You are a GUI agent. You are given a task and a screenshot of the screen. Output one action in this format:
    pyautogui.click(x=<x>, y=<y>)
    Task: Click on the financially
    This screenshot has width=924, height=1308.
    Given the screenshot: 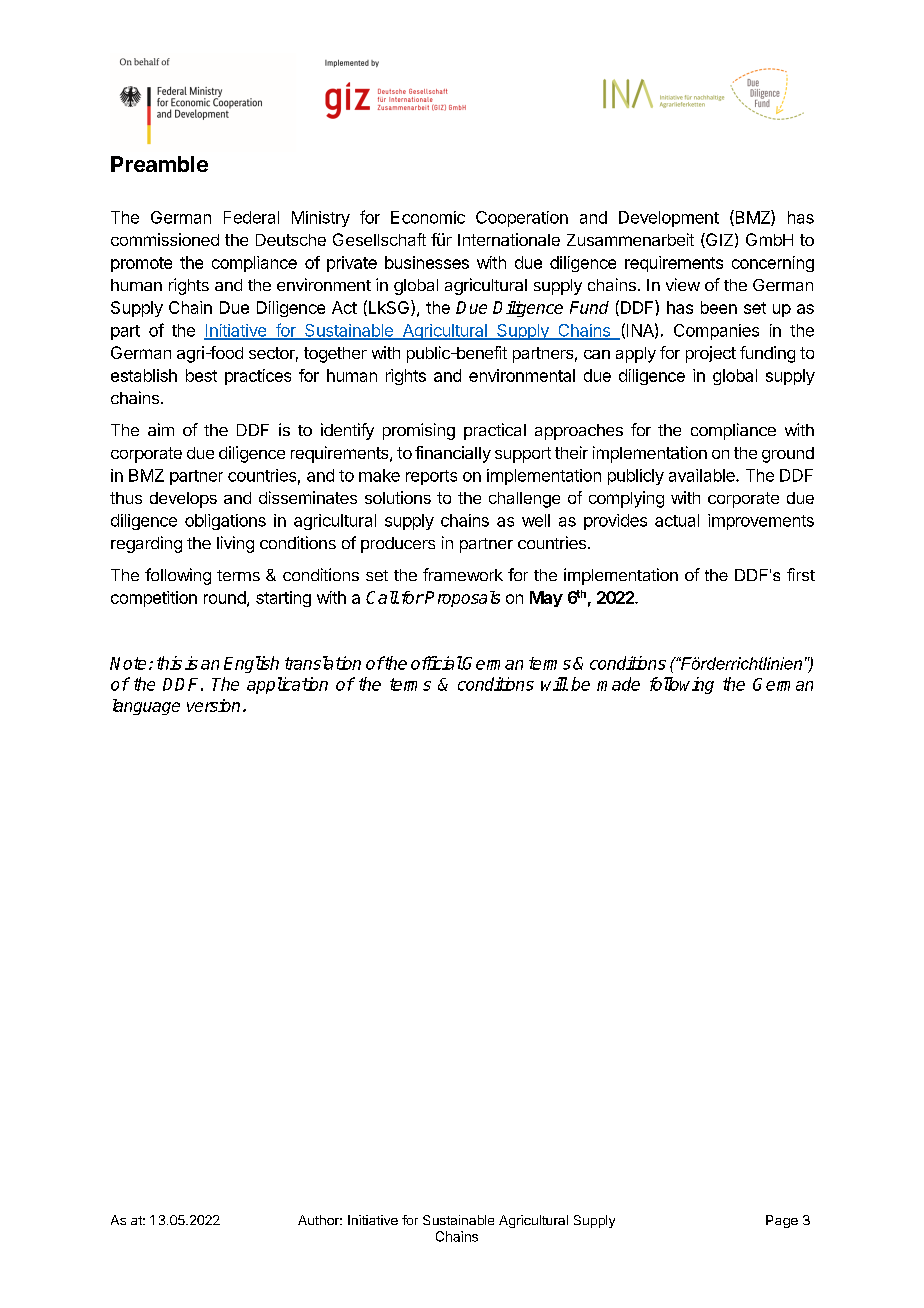 What is the action you would take?
    pyautogui.click(x=453, y=454)
